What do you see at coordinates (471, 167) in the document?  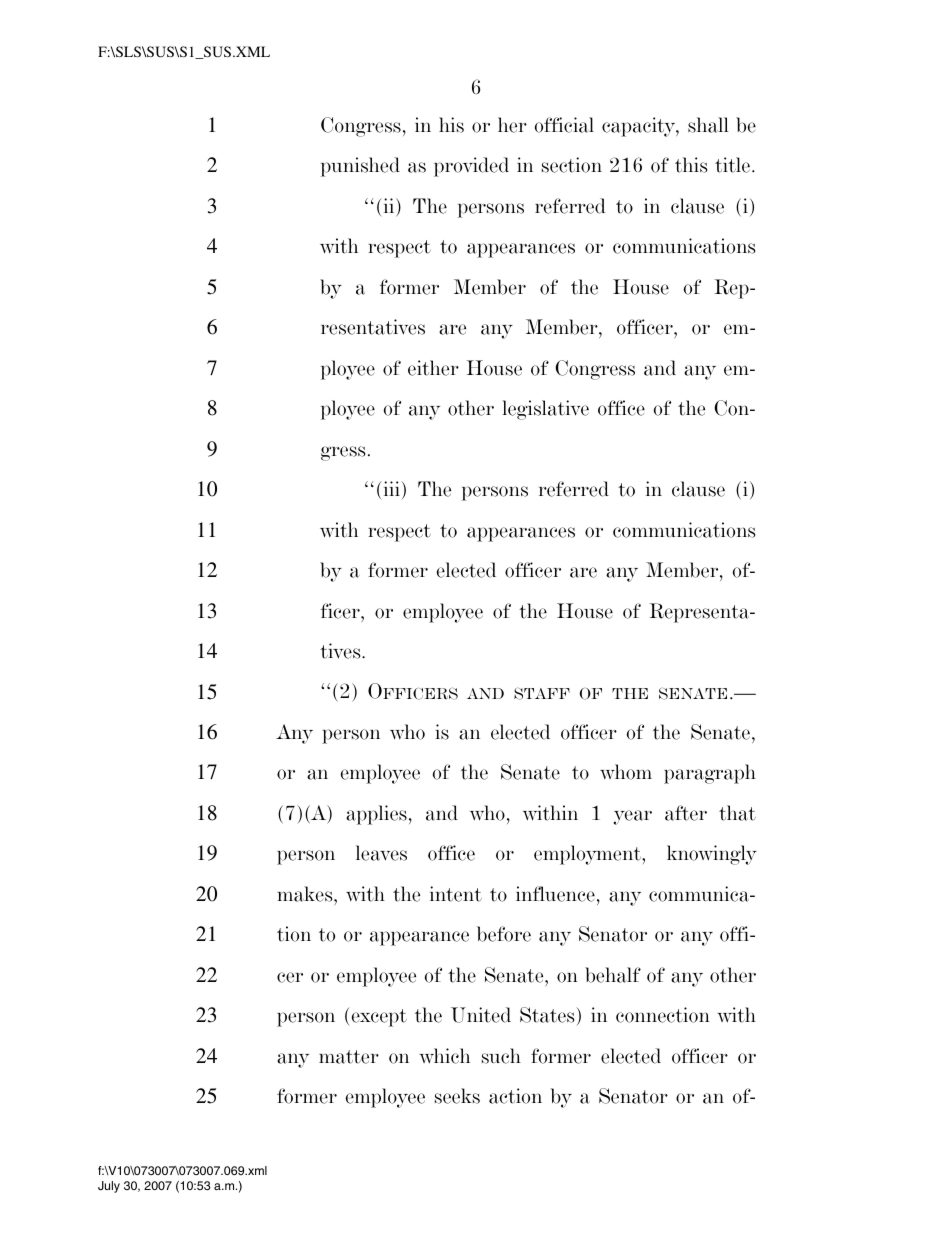 I see `provided` at bounding box center [471, 167].
